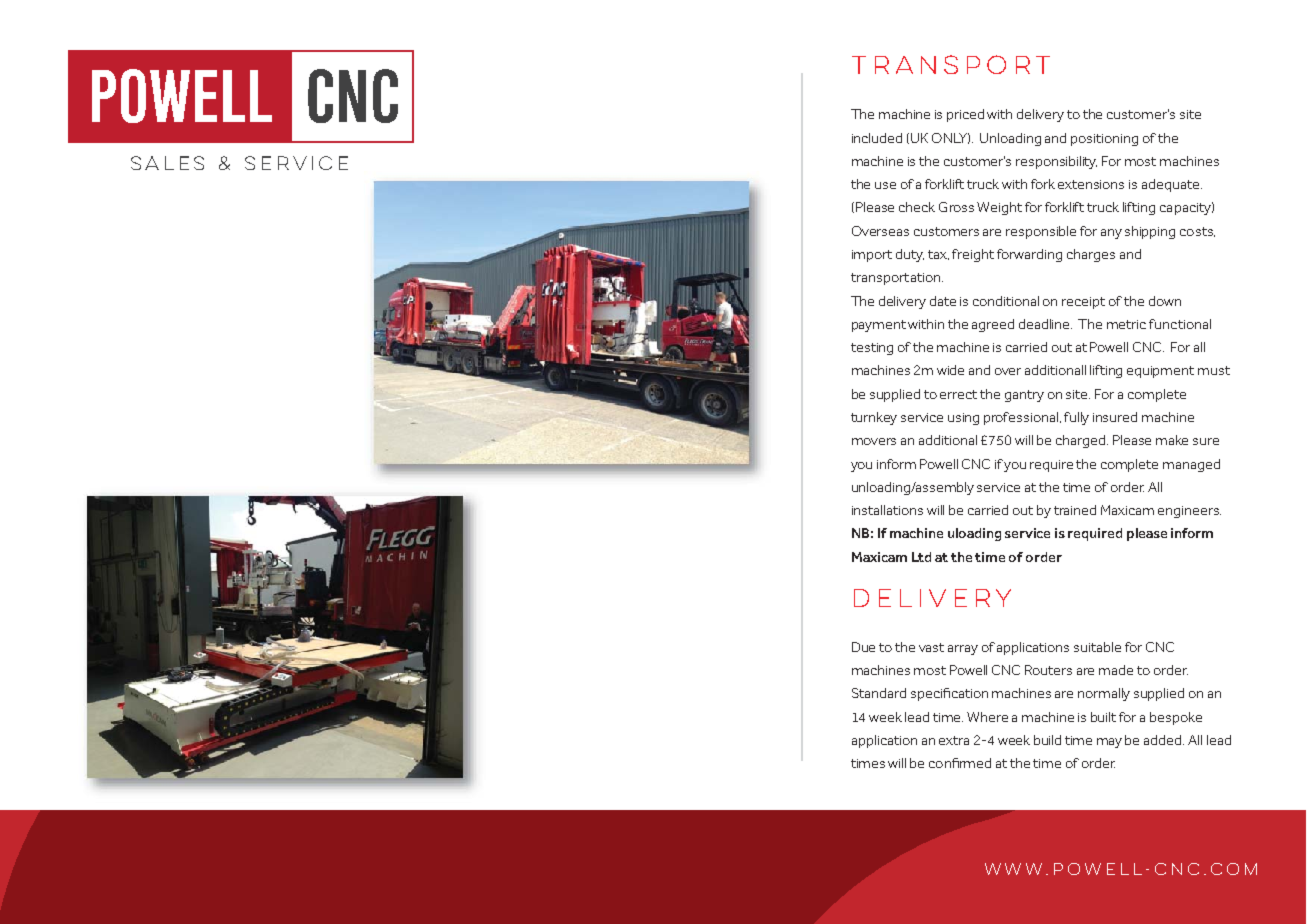 This page has width=1308, height=924. Describe the element at coordinates (921, 557) in the page. I see `Ltd` at that location.
